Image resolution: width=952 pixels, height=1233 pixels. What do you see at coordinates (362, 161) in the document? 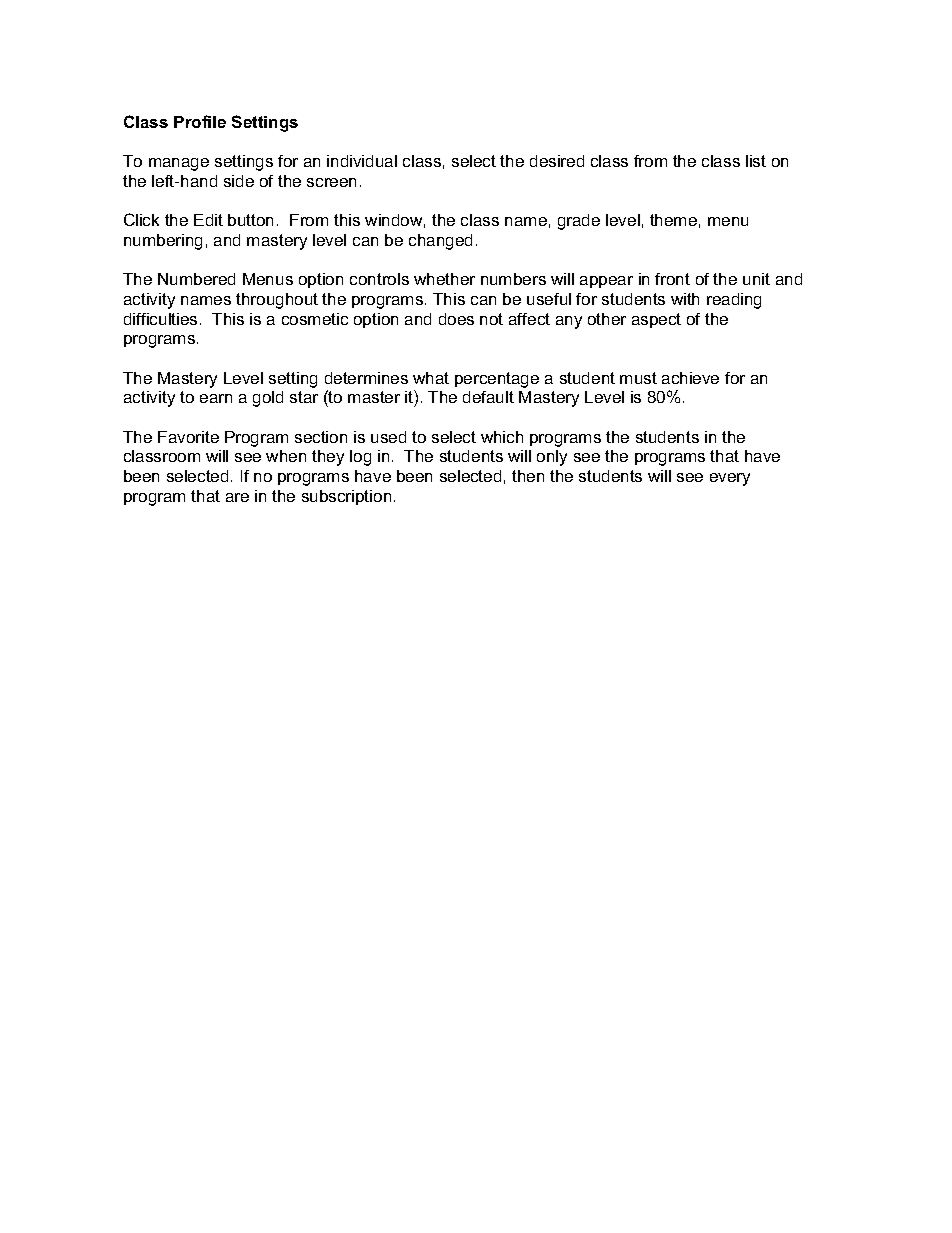
I see `individual` at bounding box center [362, 161].
